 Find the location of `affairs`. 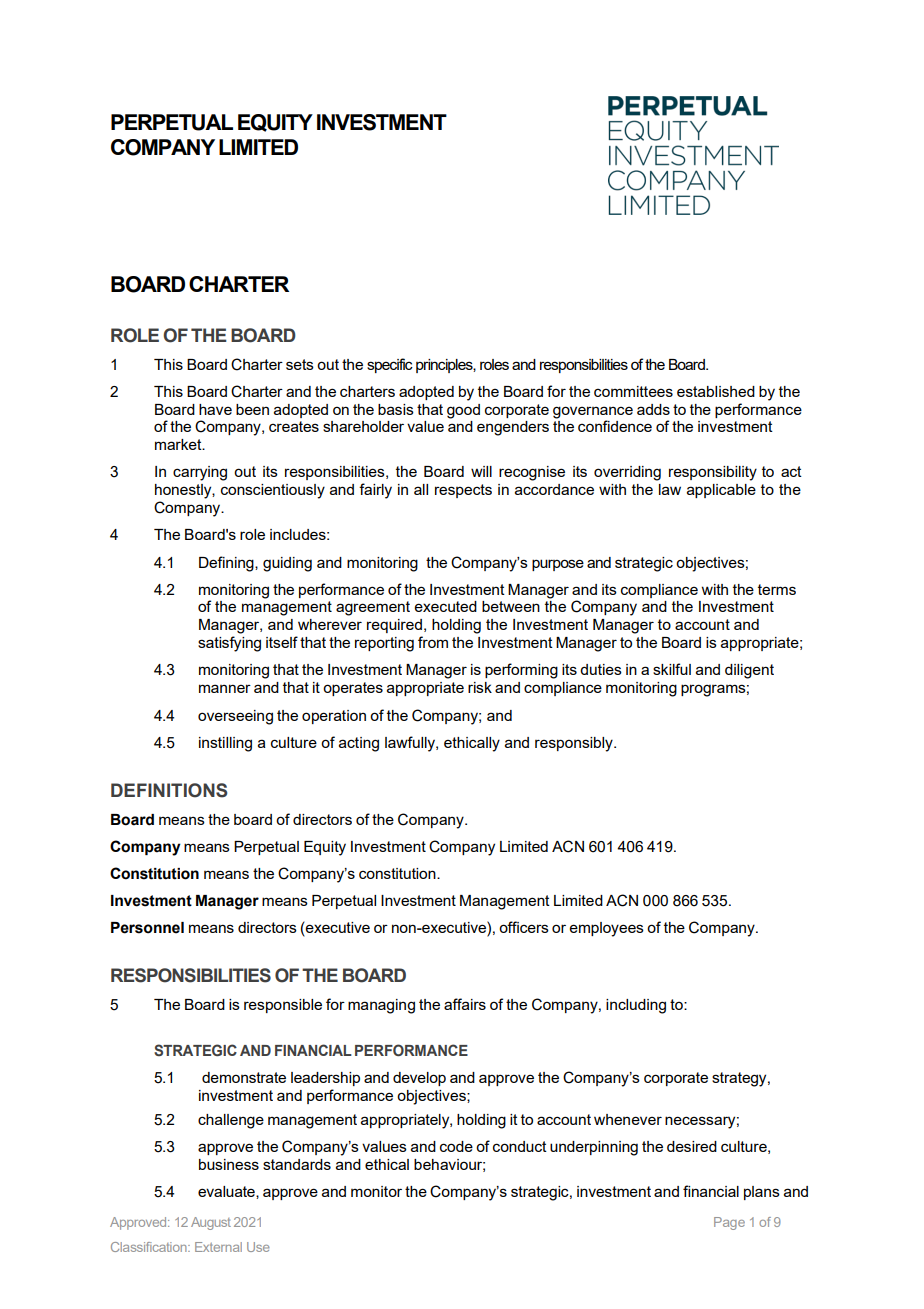

affairs is located at coordinates (465, 1004).
